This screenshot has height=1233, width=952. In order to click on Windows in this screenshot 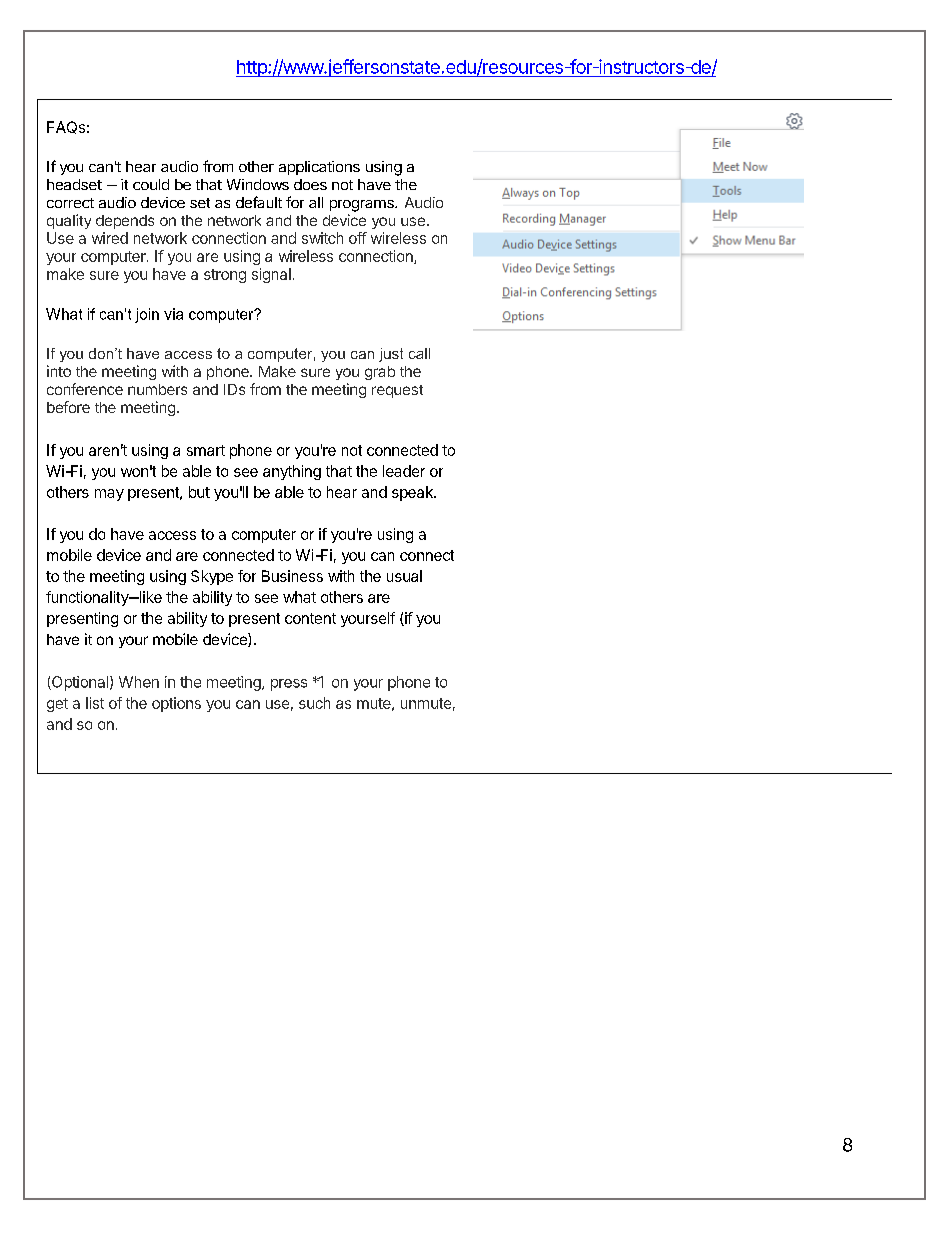, I will do `click(258, 184)`.
